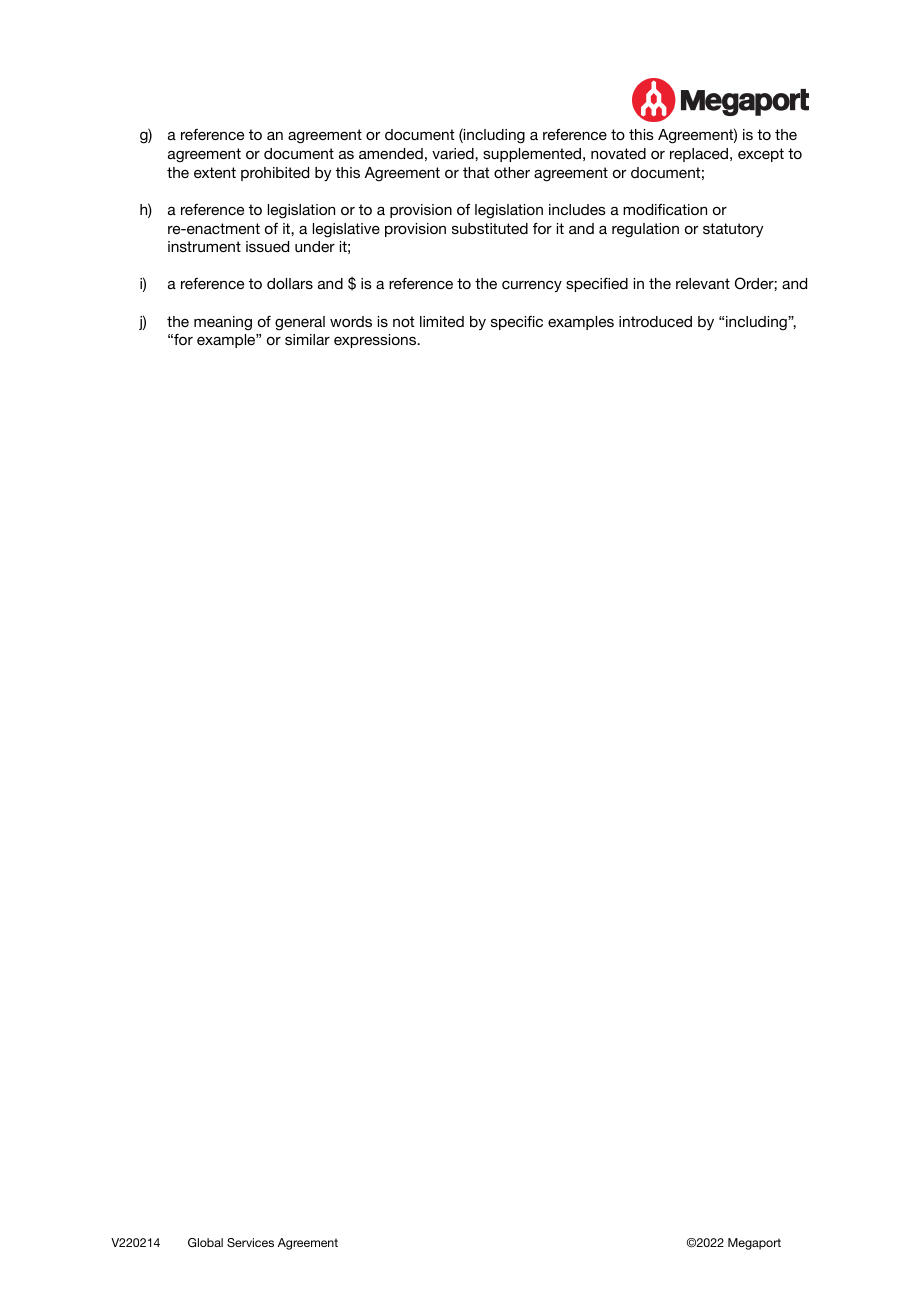 The height and width of the page is (1307, 924). What do you see at coordinates (703, 283) in the page?
I see `relevant` at bounding box center [703, 283].
